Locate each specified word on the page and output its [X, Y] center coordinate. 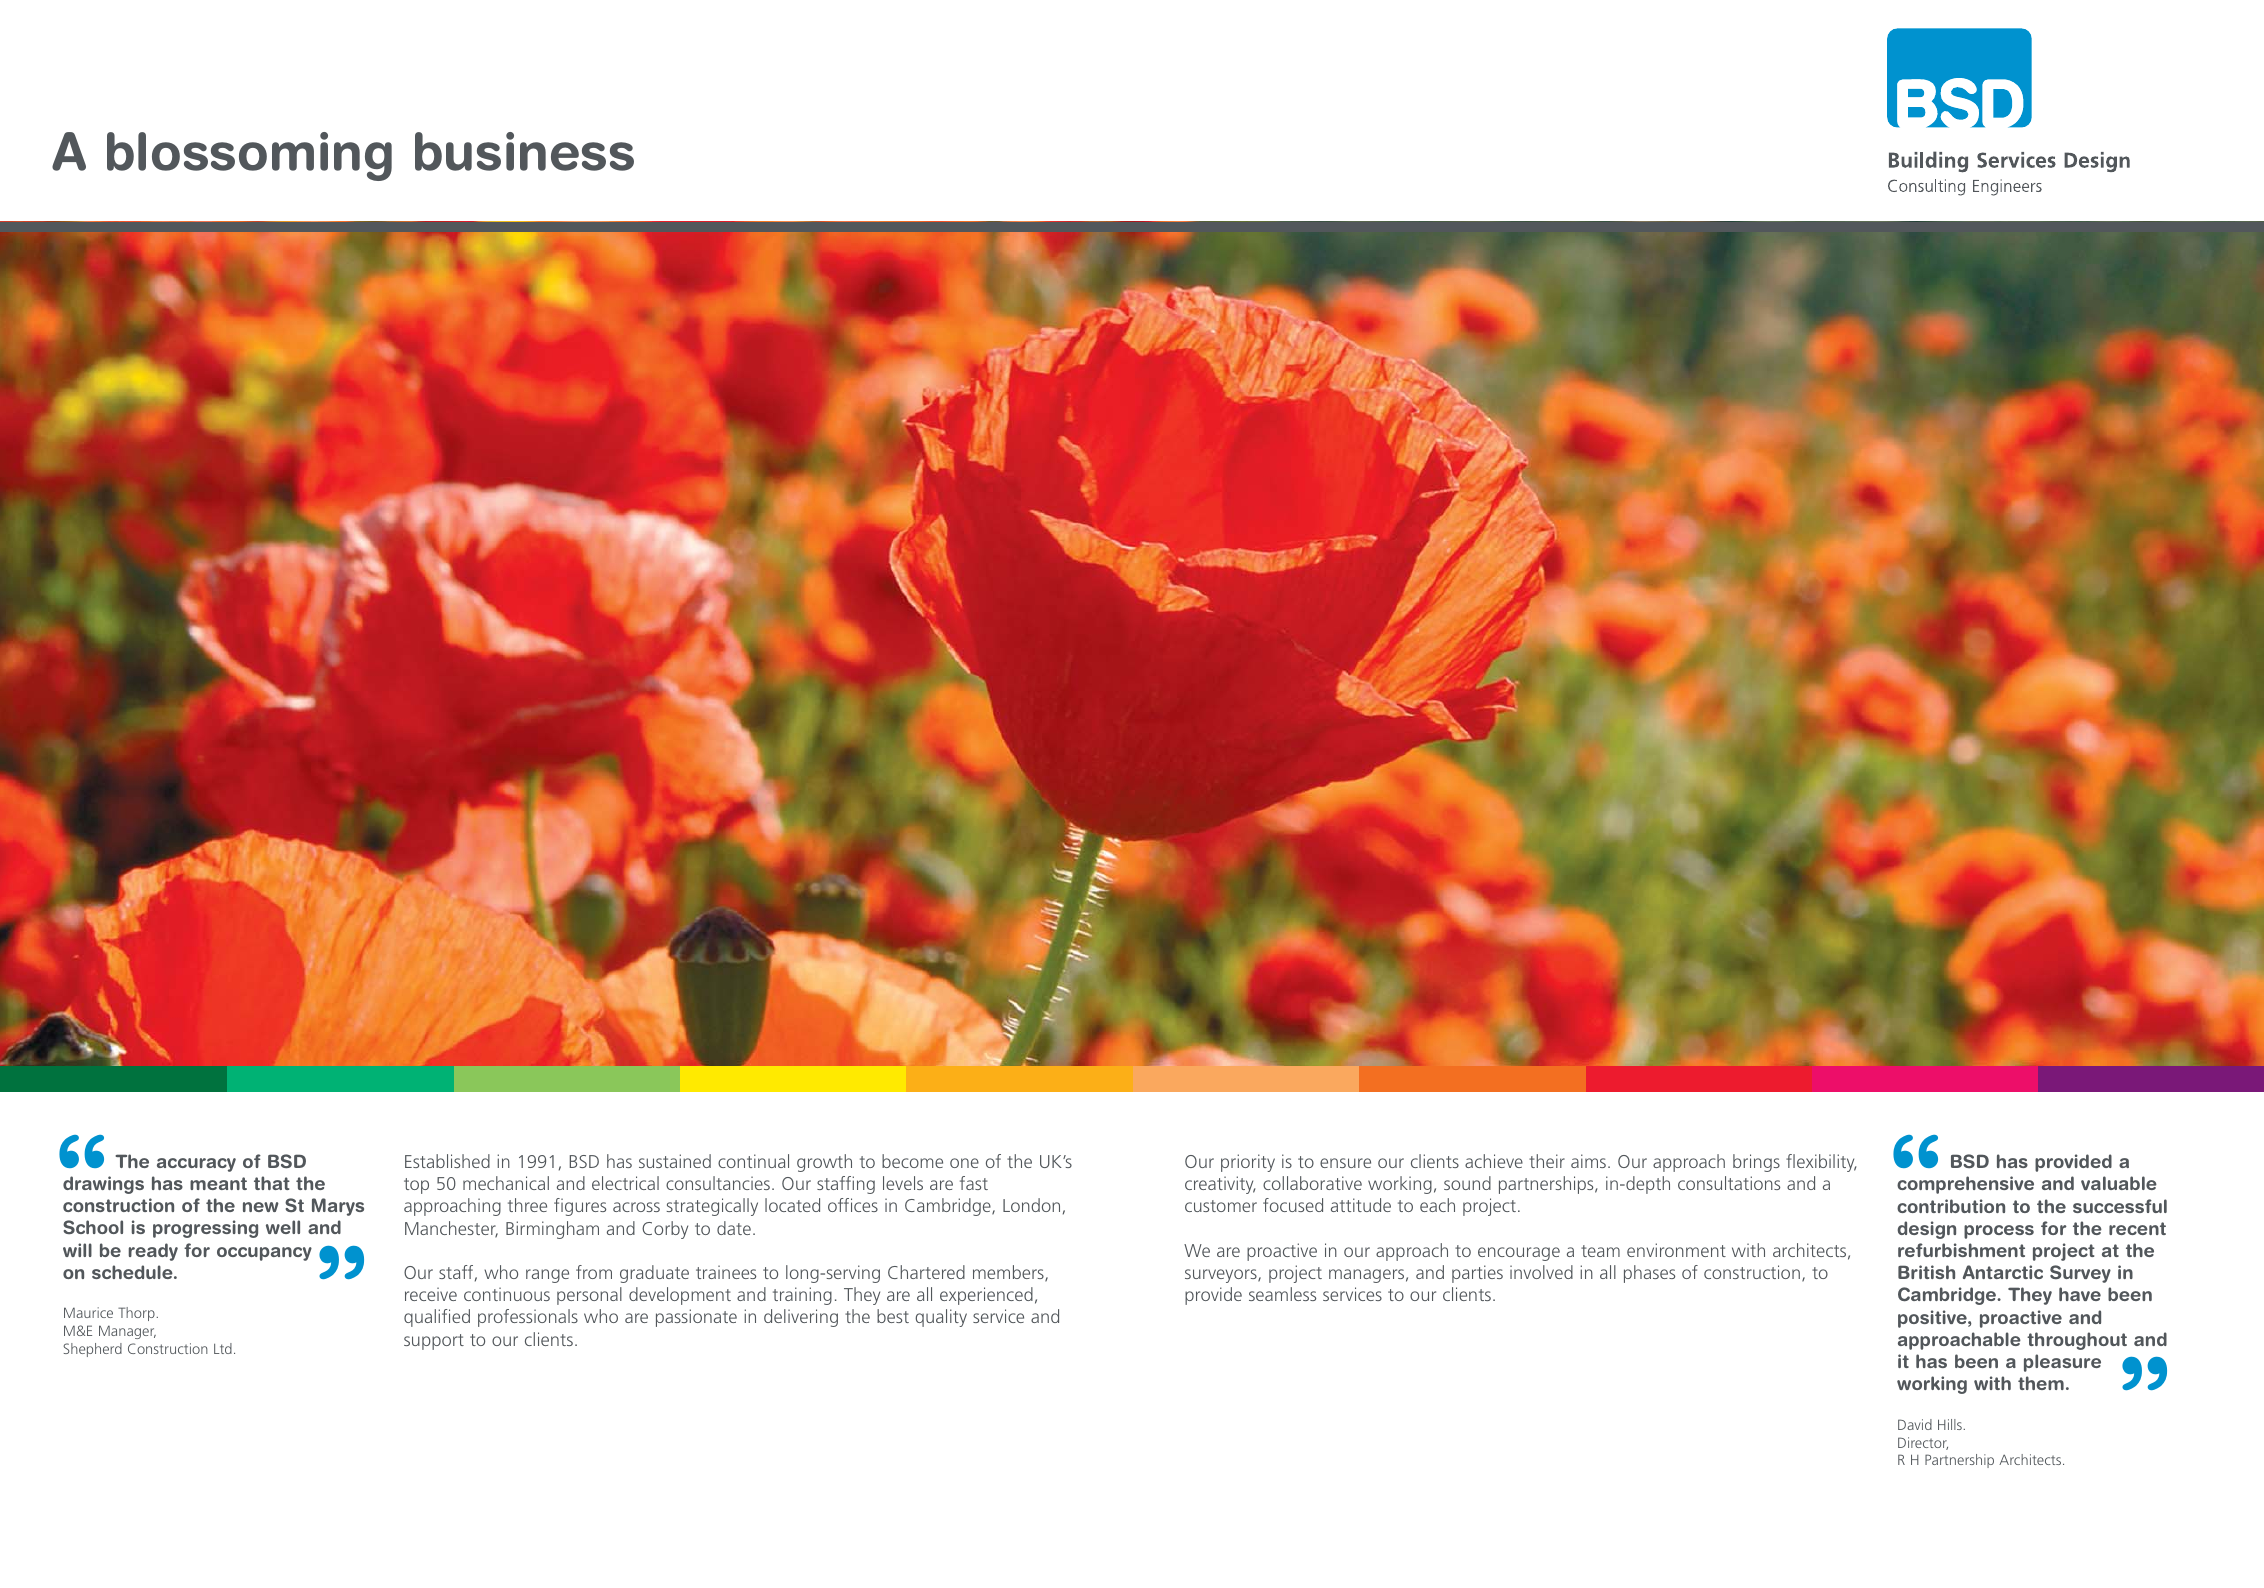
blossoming [249, 156]
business [524, 151]
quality [941, 1318]
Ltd [223, 1348]
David [1915, 1424]
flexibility [1821, 1163]
